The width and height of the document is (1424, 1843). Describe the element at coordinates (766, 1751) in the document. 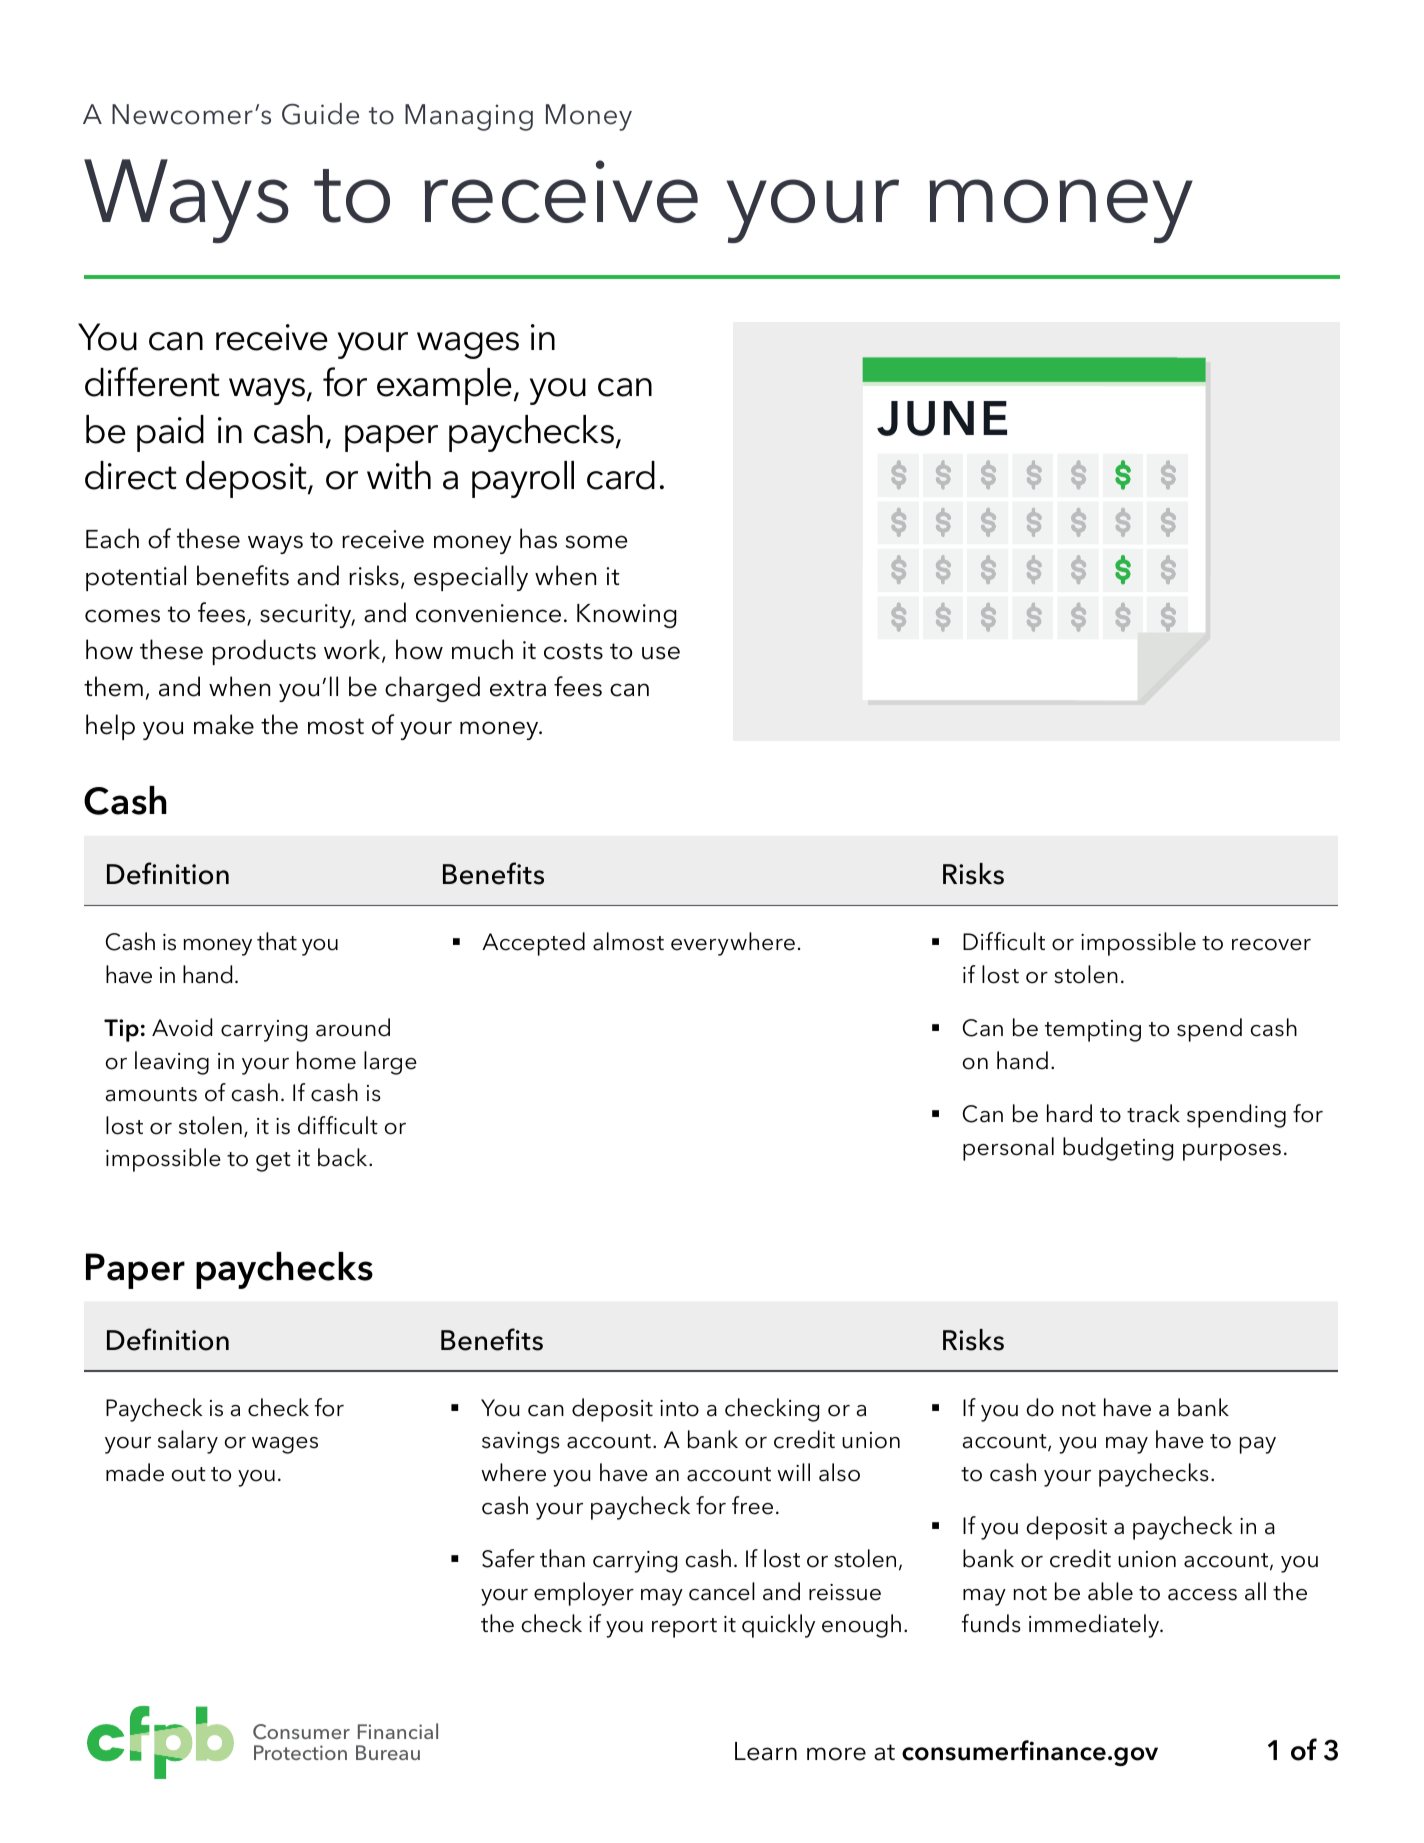

I see `Learn` at that location.
